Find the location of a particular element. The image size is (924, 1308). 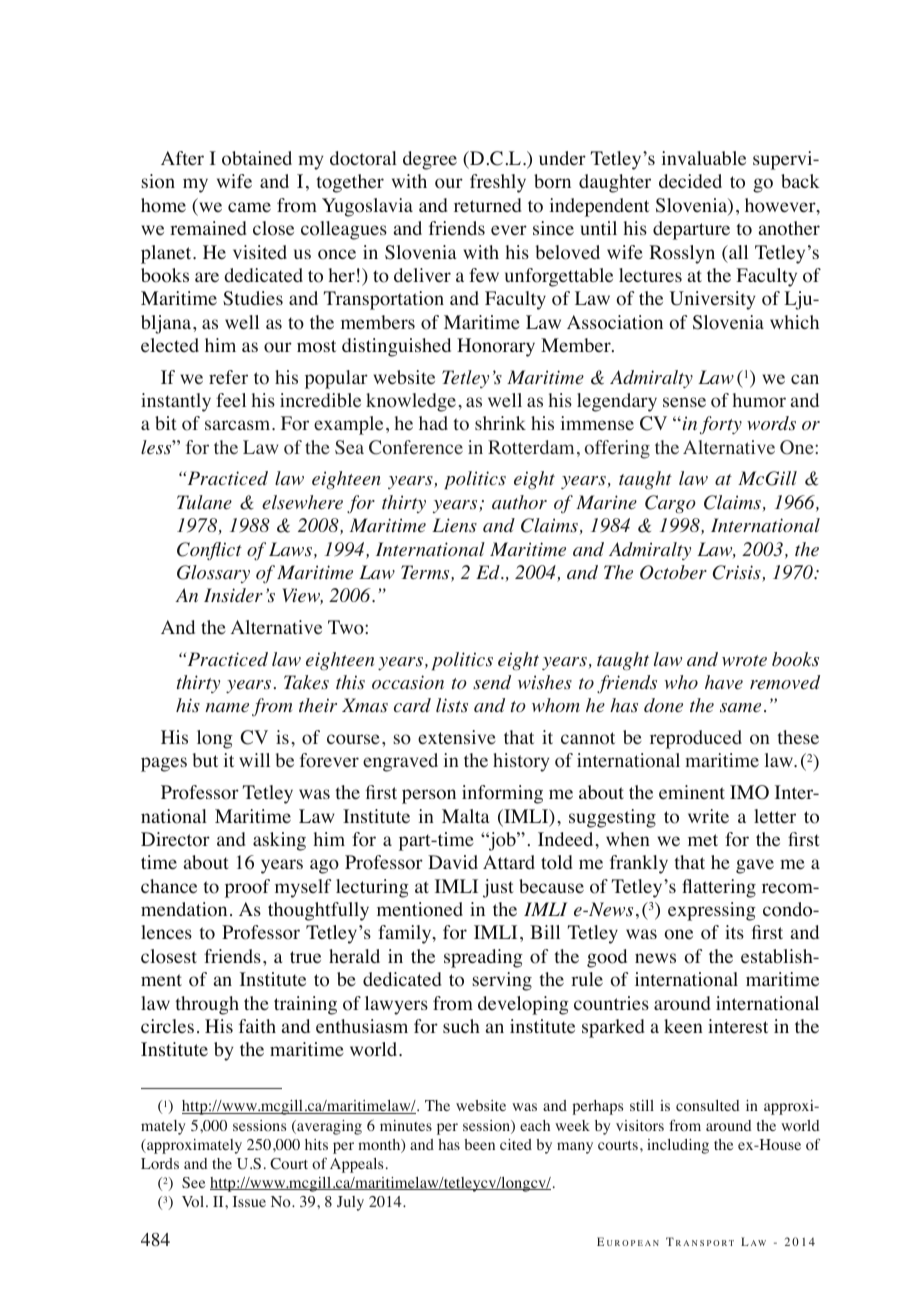

name is located at coordinates (227, 707).
